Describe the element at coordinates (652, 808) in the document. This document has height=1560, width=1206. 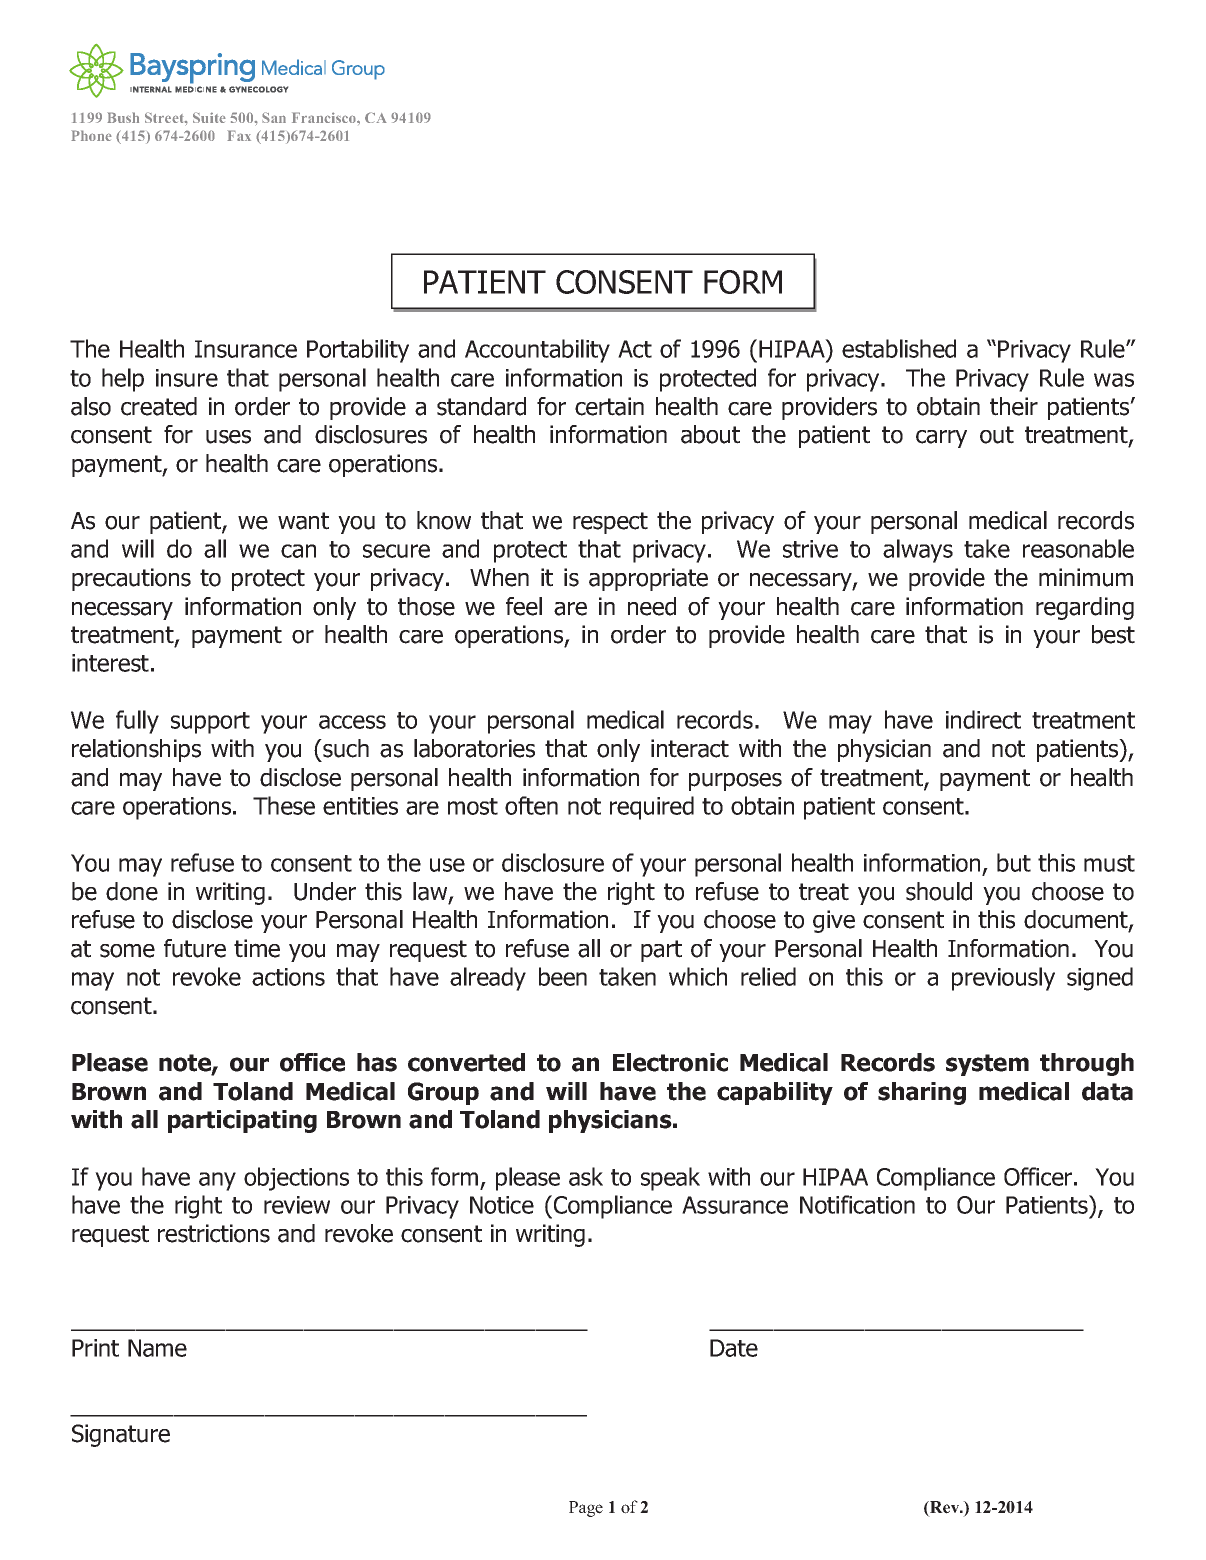
I see `required` at that location.
